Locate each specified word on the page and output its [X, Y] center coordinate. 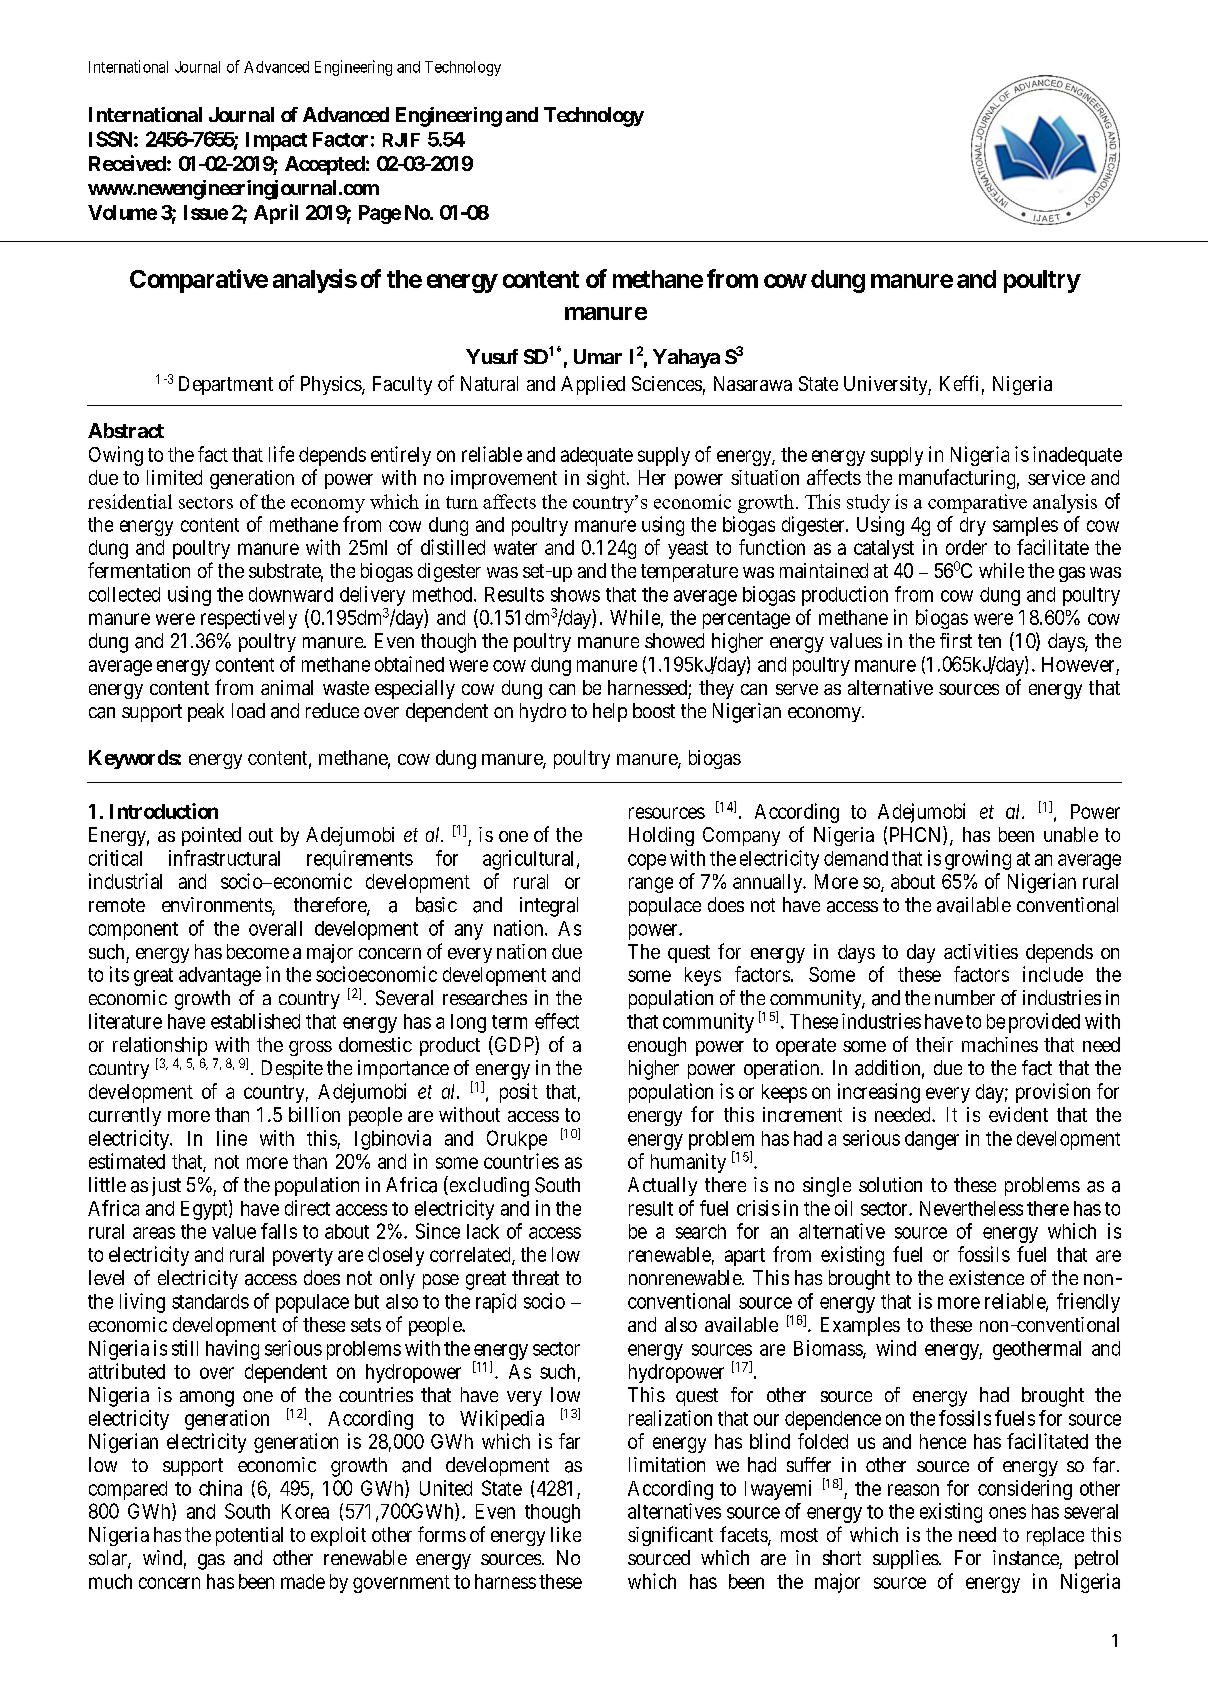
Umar [598, 356]
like [566, 1534]
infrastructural [224, 858]
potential [249, 1536]
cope [647, 862]
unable [1071, 834]
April [276, 214]
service [1056, 477]
